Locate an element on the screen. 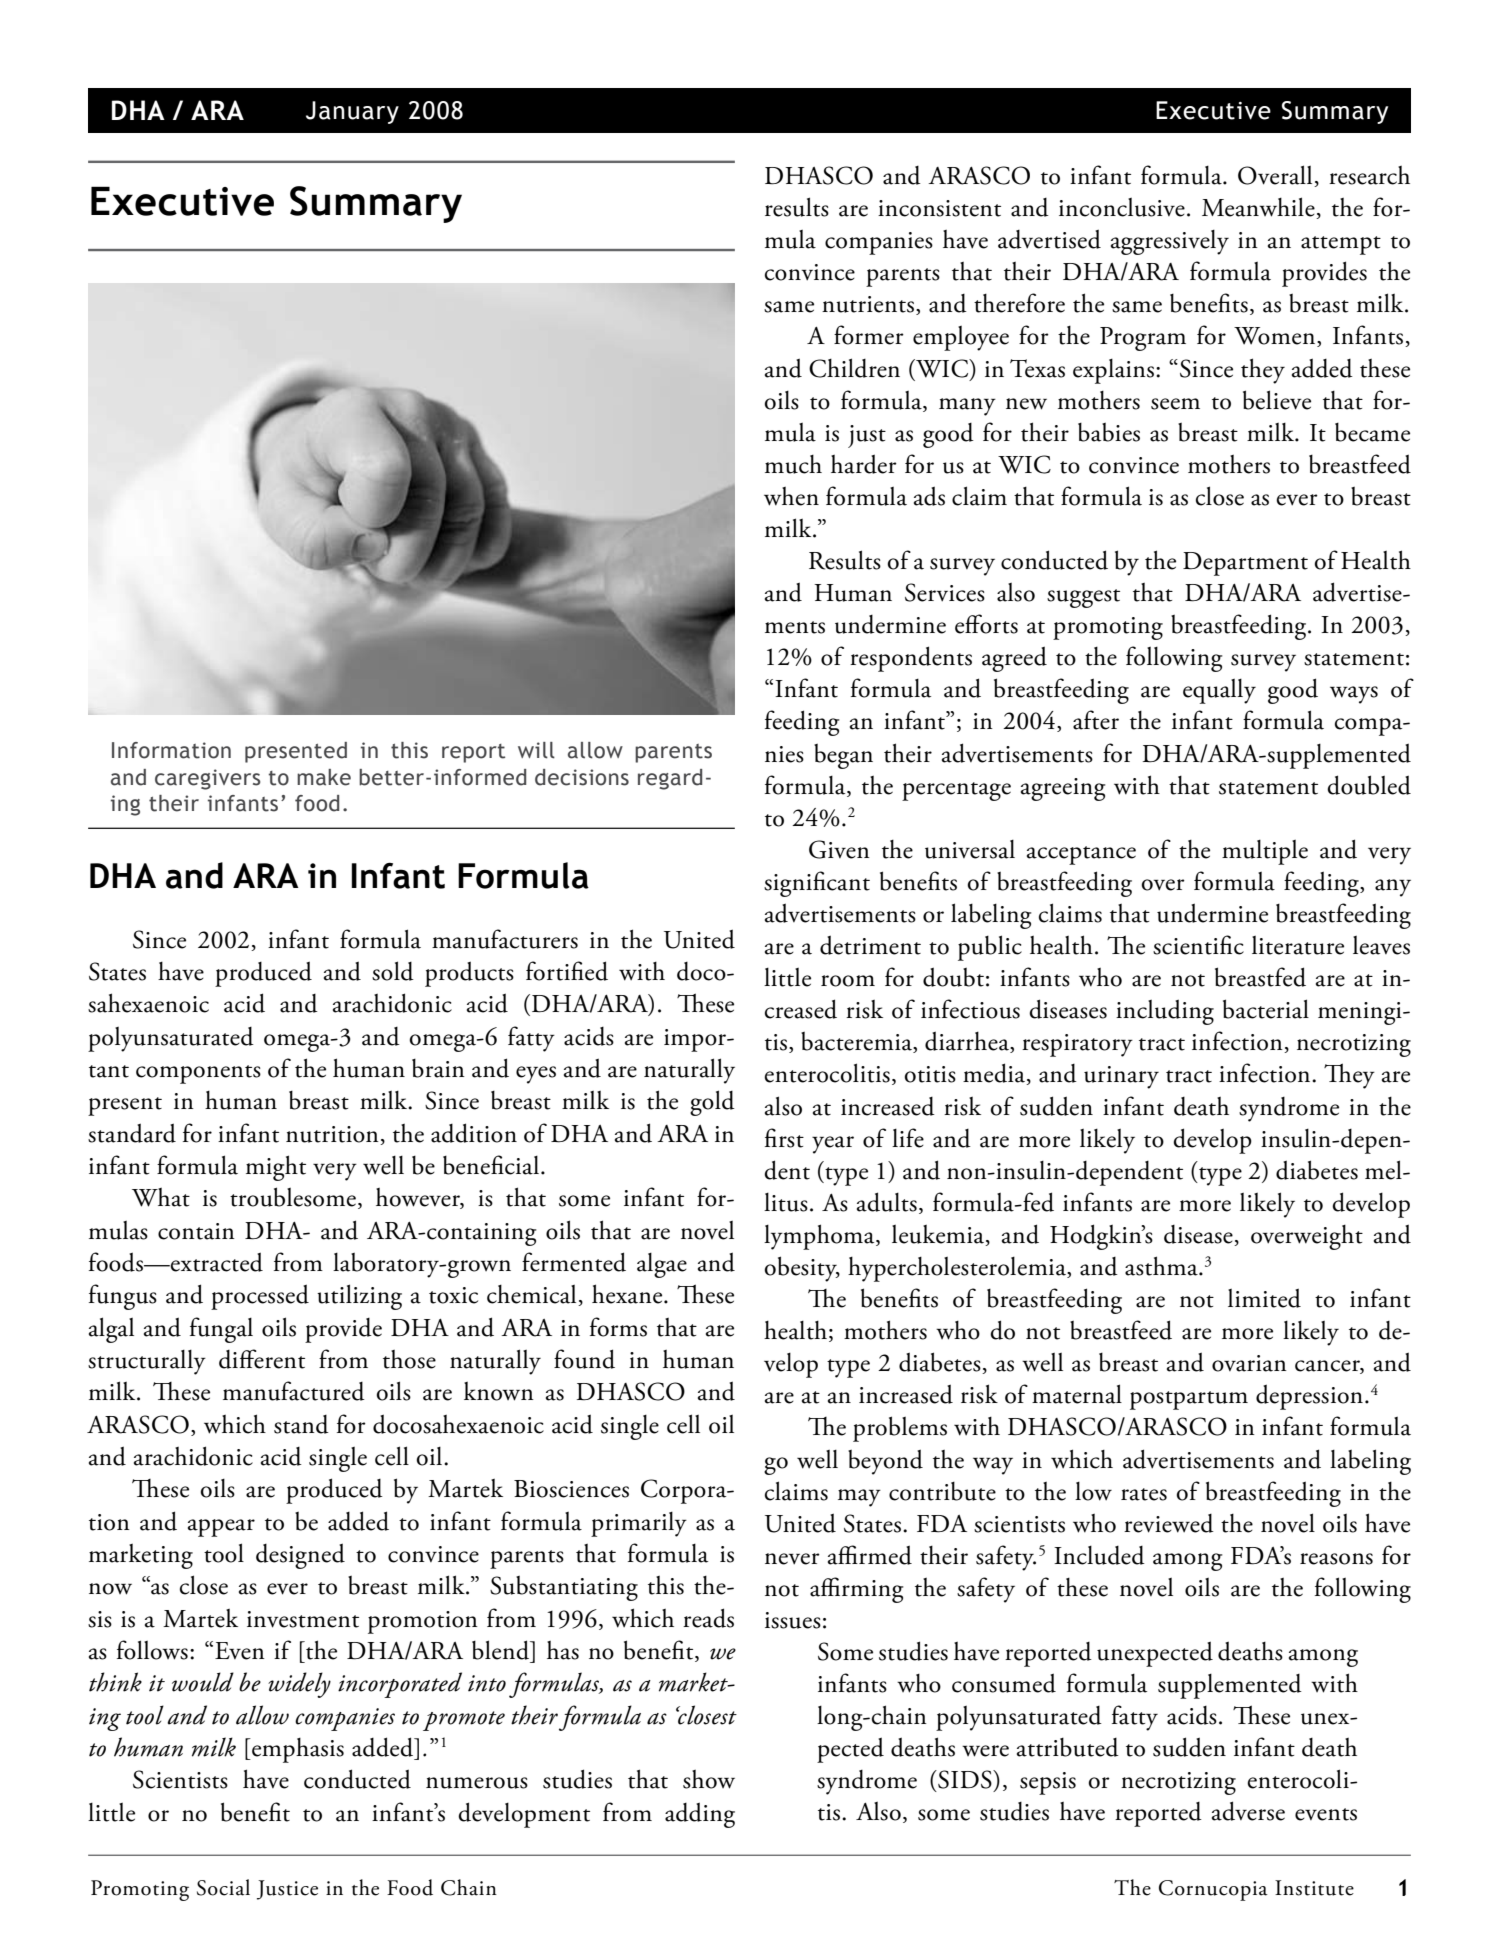 This screenshot has height=1940, width=1499. manufactured is located at coordinates (294, 1391).
